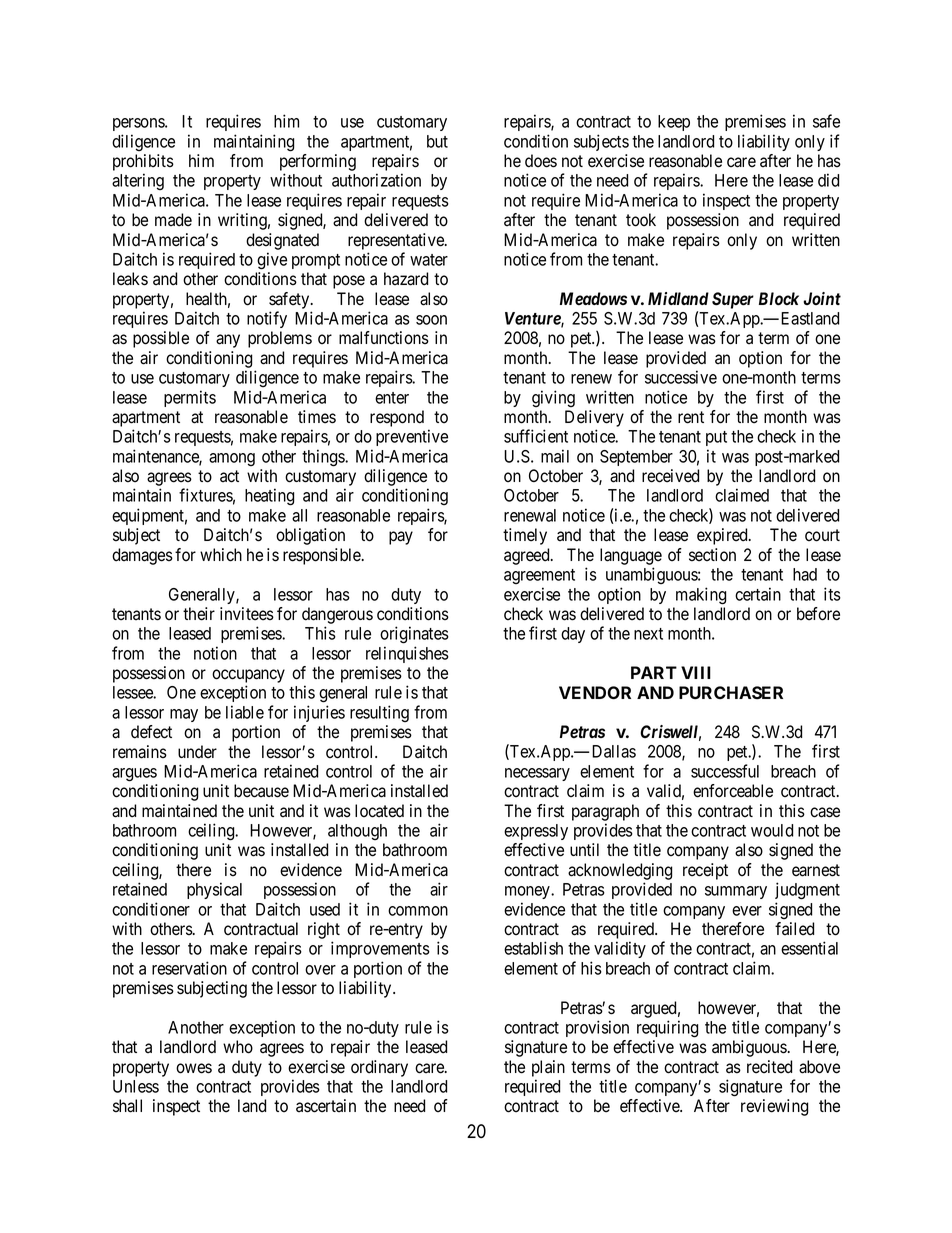 The height and width of the image is (1233, 952). Describe the element at coordinates (553, 398) in the image. I see `giving` at that location.
